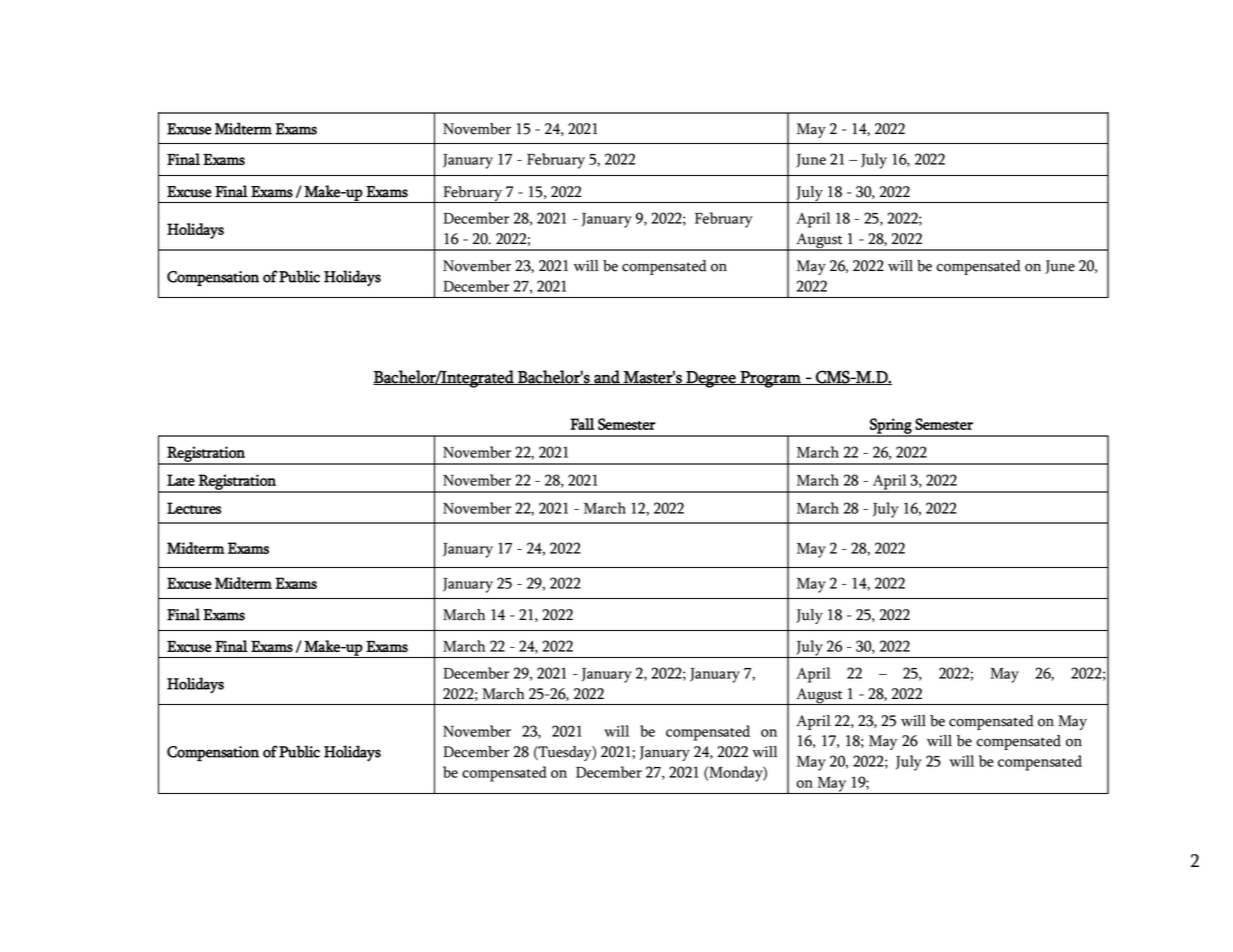 This image has width=1233, height=952. I want to click on Lectures, so click(194, 508).
